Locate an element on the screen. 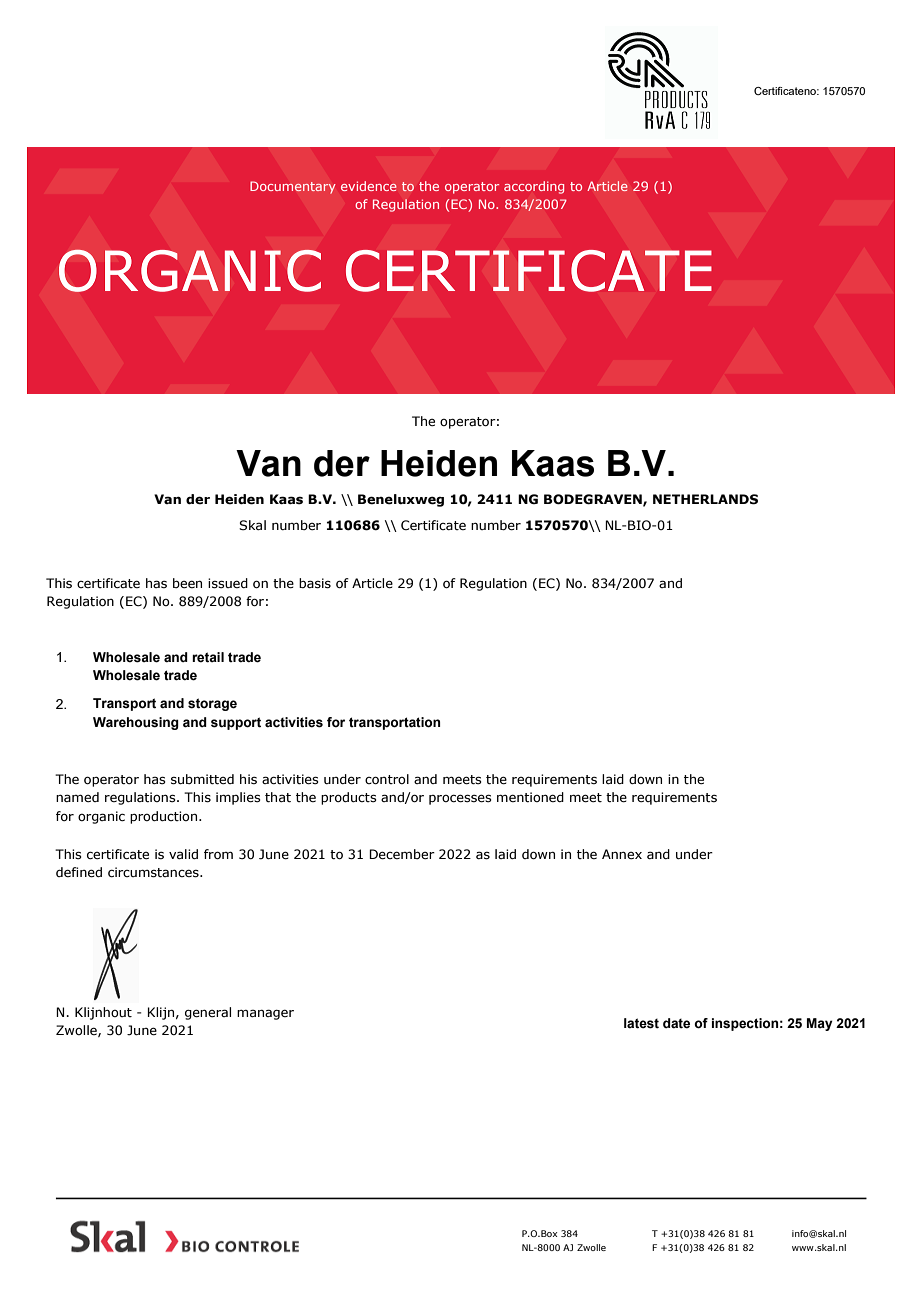  production is located at coordinates (165, 817).
